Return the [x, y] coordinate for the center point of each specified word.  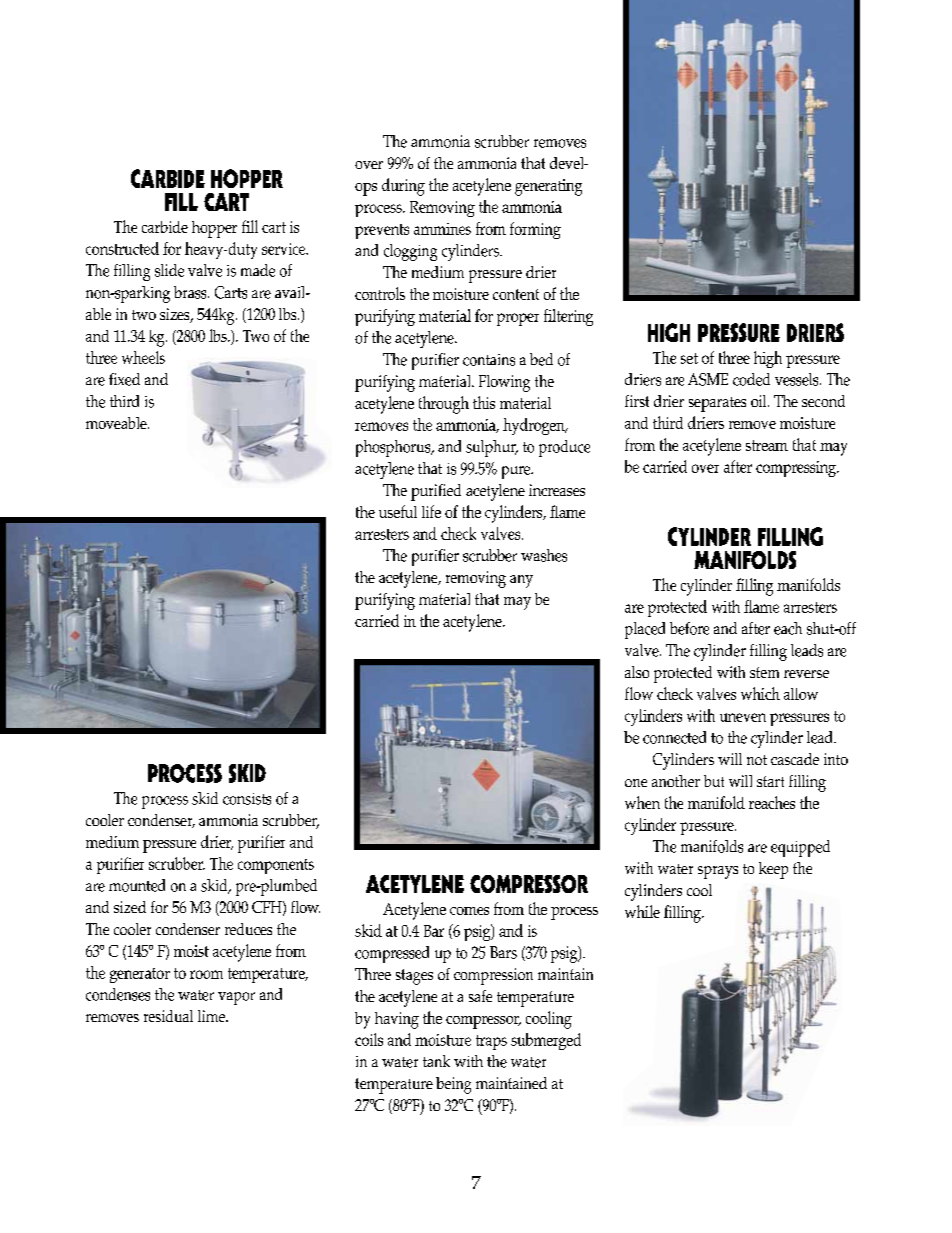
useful [398, 511]
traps [491, 1042]
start [770, 781]
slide [169, 270]
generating [548, 187]
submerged [546, 1041]
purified [436, 492]
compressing [797, 469]
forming [535, 230]
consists [247, 799]
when [642, 802]
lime [212, 1016]
